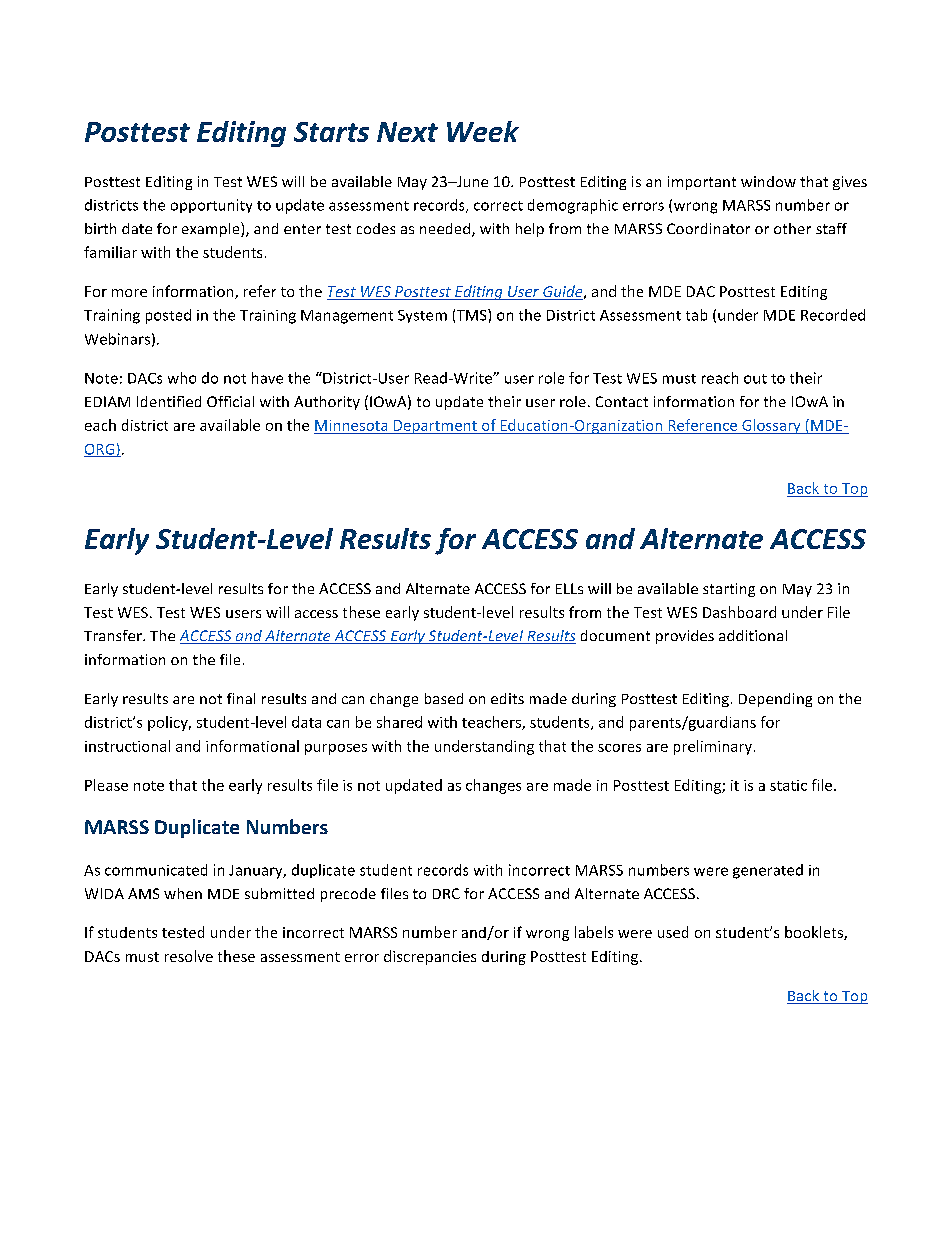  I want to click on who, so click(182, 378).
